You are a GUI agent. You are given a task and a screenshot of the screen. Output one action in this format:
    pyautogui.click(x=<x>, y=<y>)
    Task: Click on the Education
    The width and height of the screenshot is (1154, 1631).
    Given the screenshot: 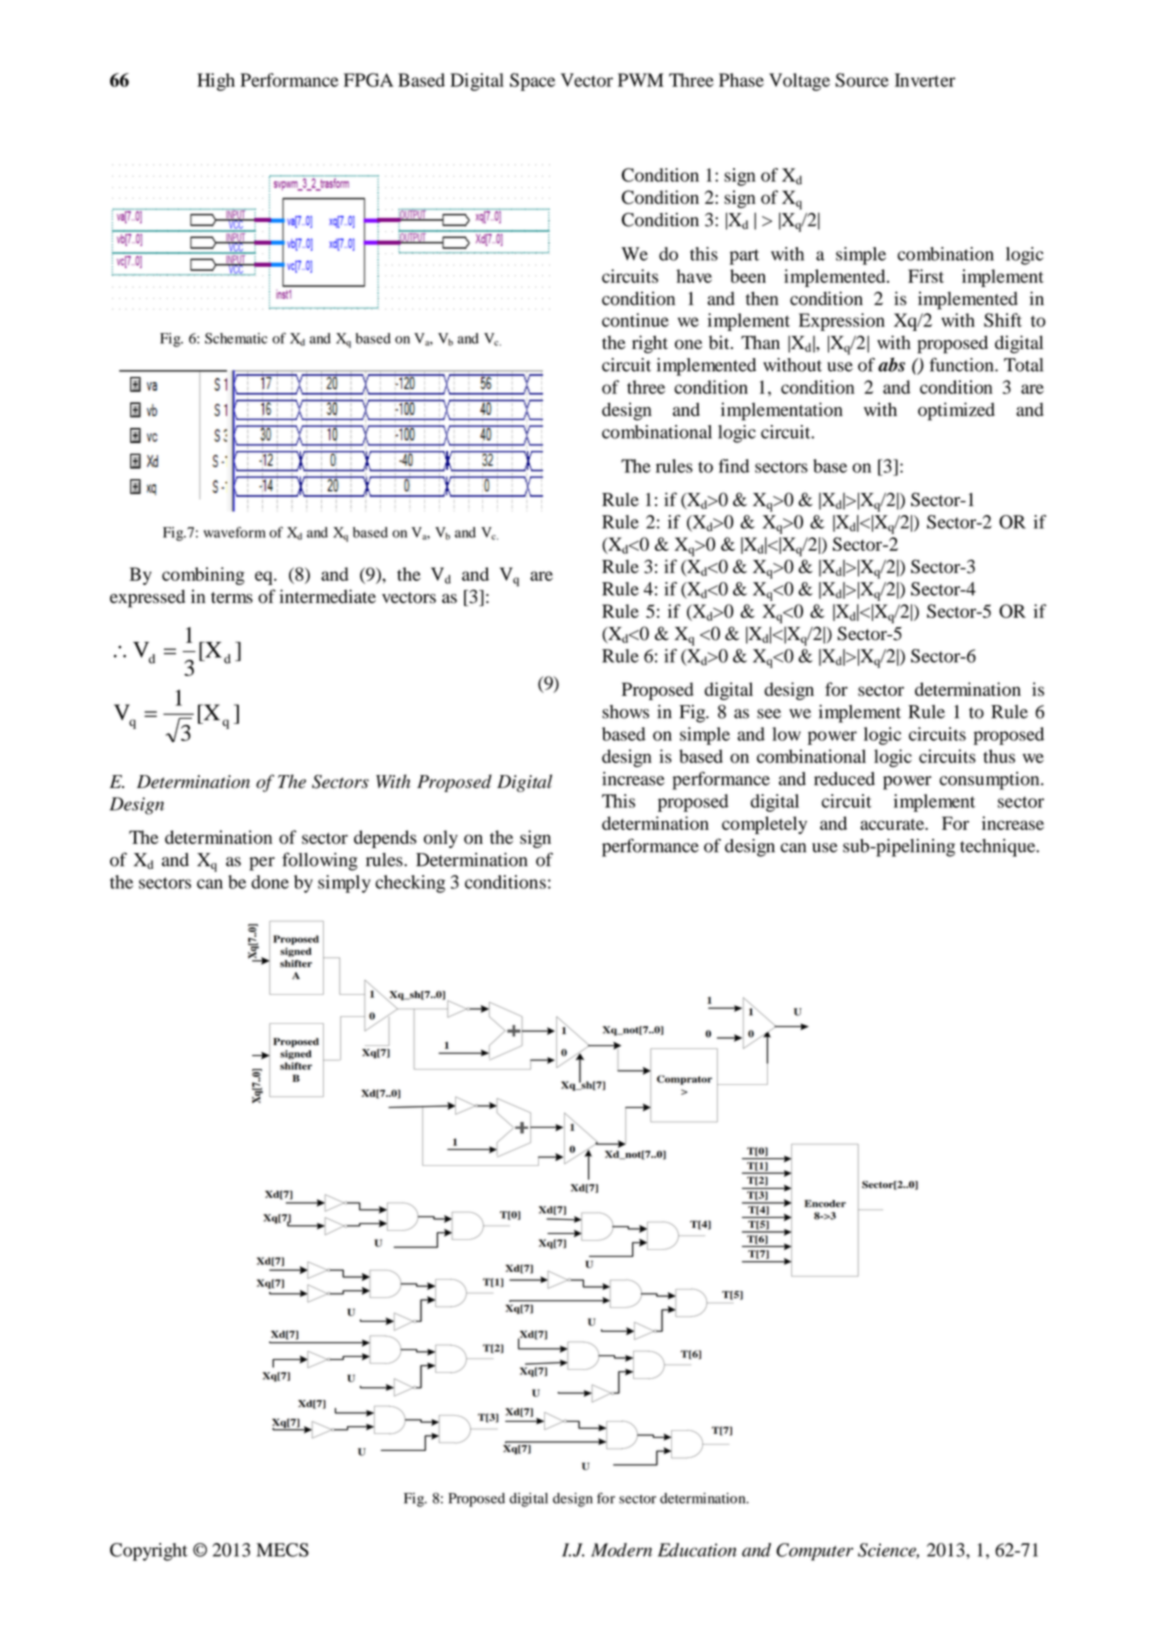 What is the action you would take?
    pyautogui.click(x=697, y=1550)
